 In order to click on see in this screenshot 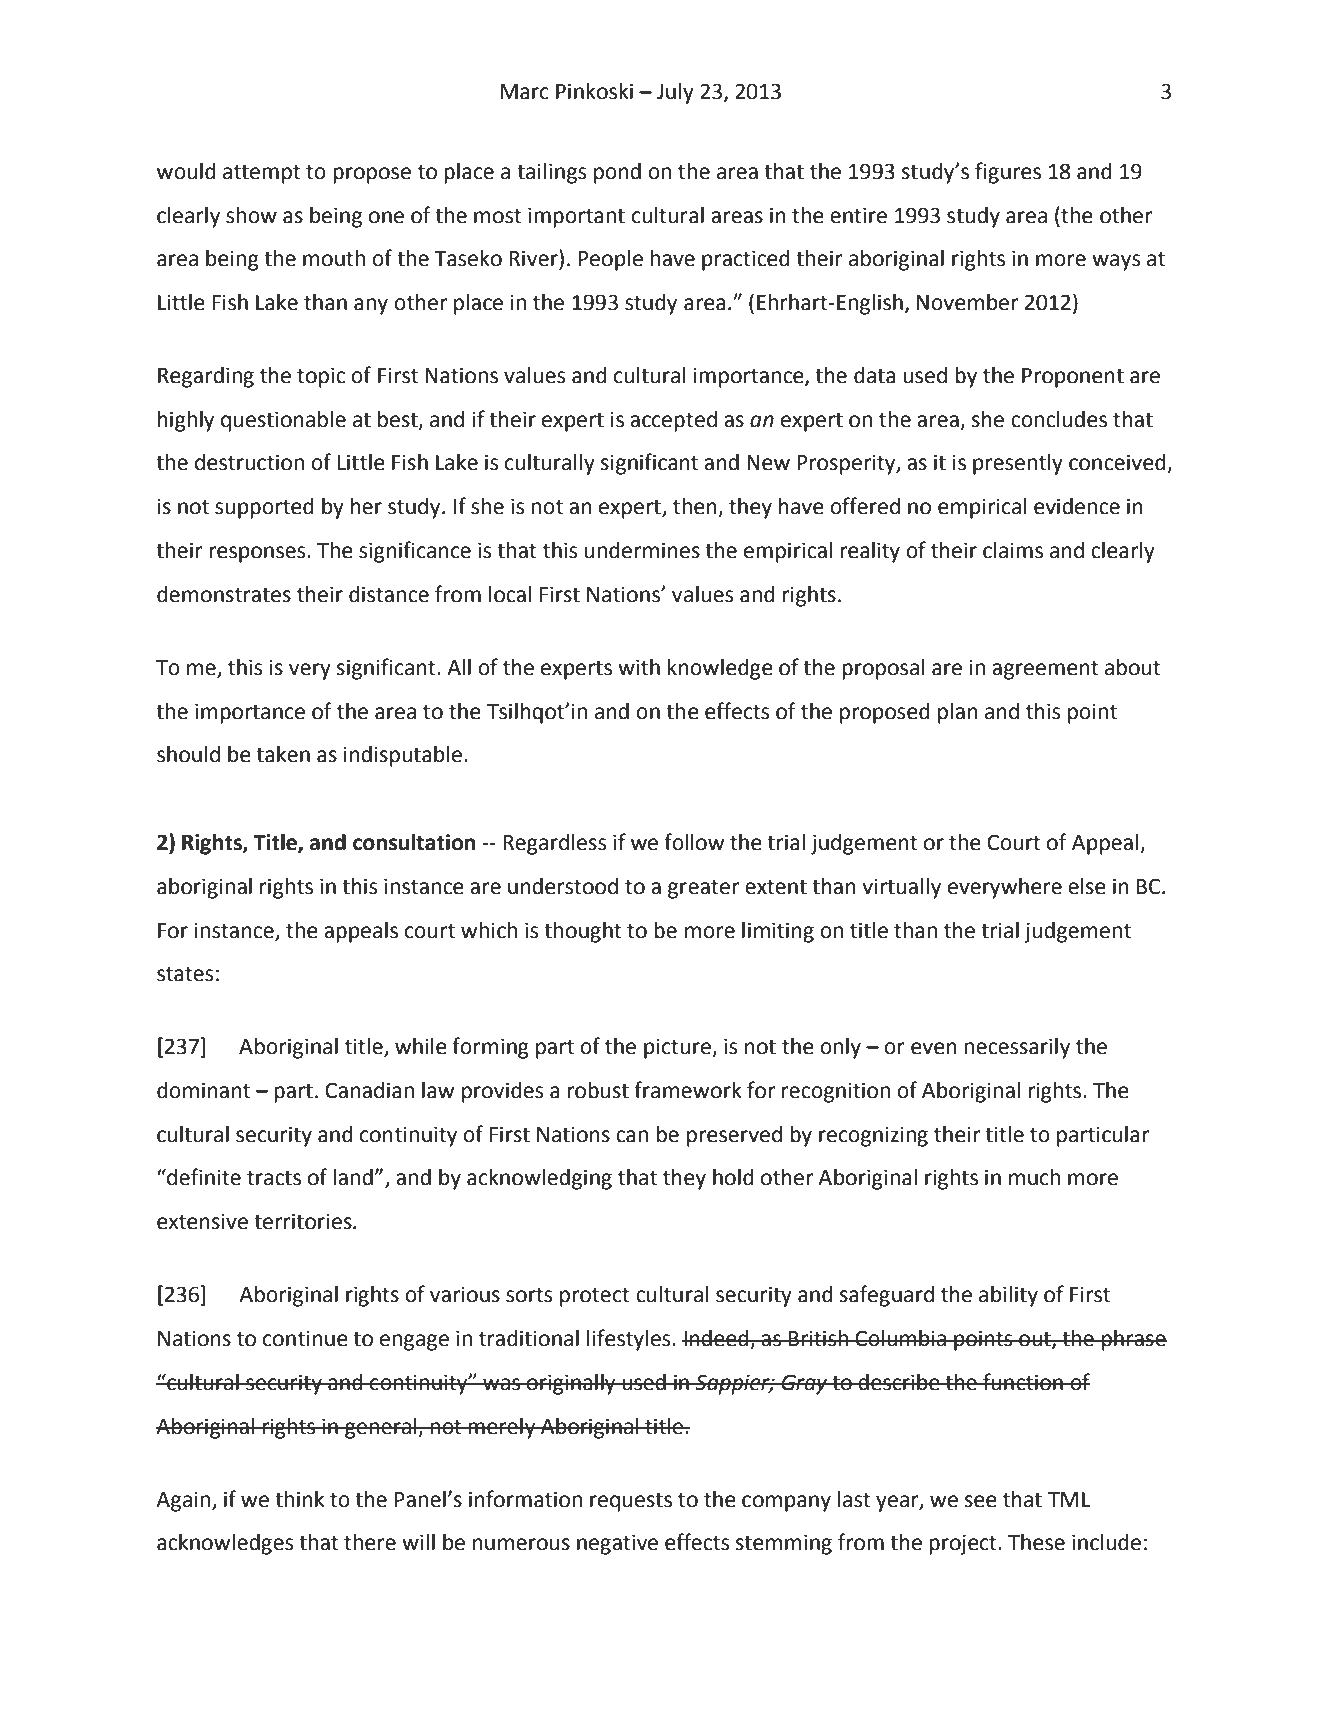, I will do `click(981, 1501)`.
